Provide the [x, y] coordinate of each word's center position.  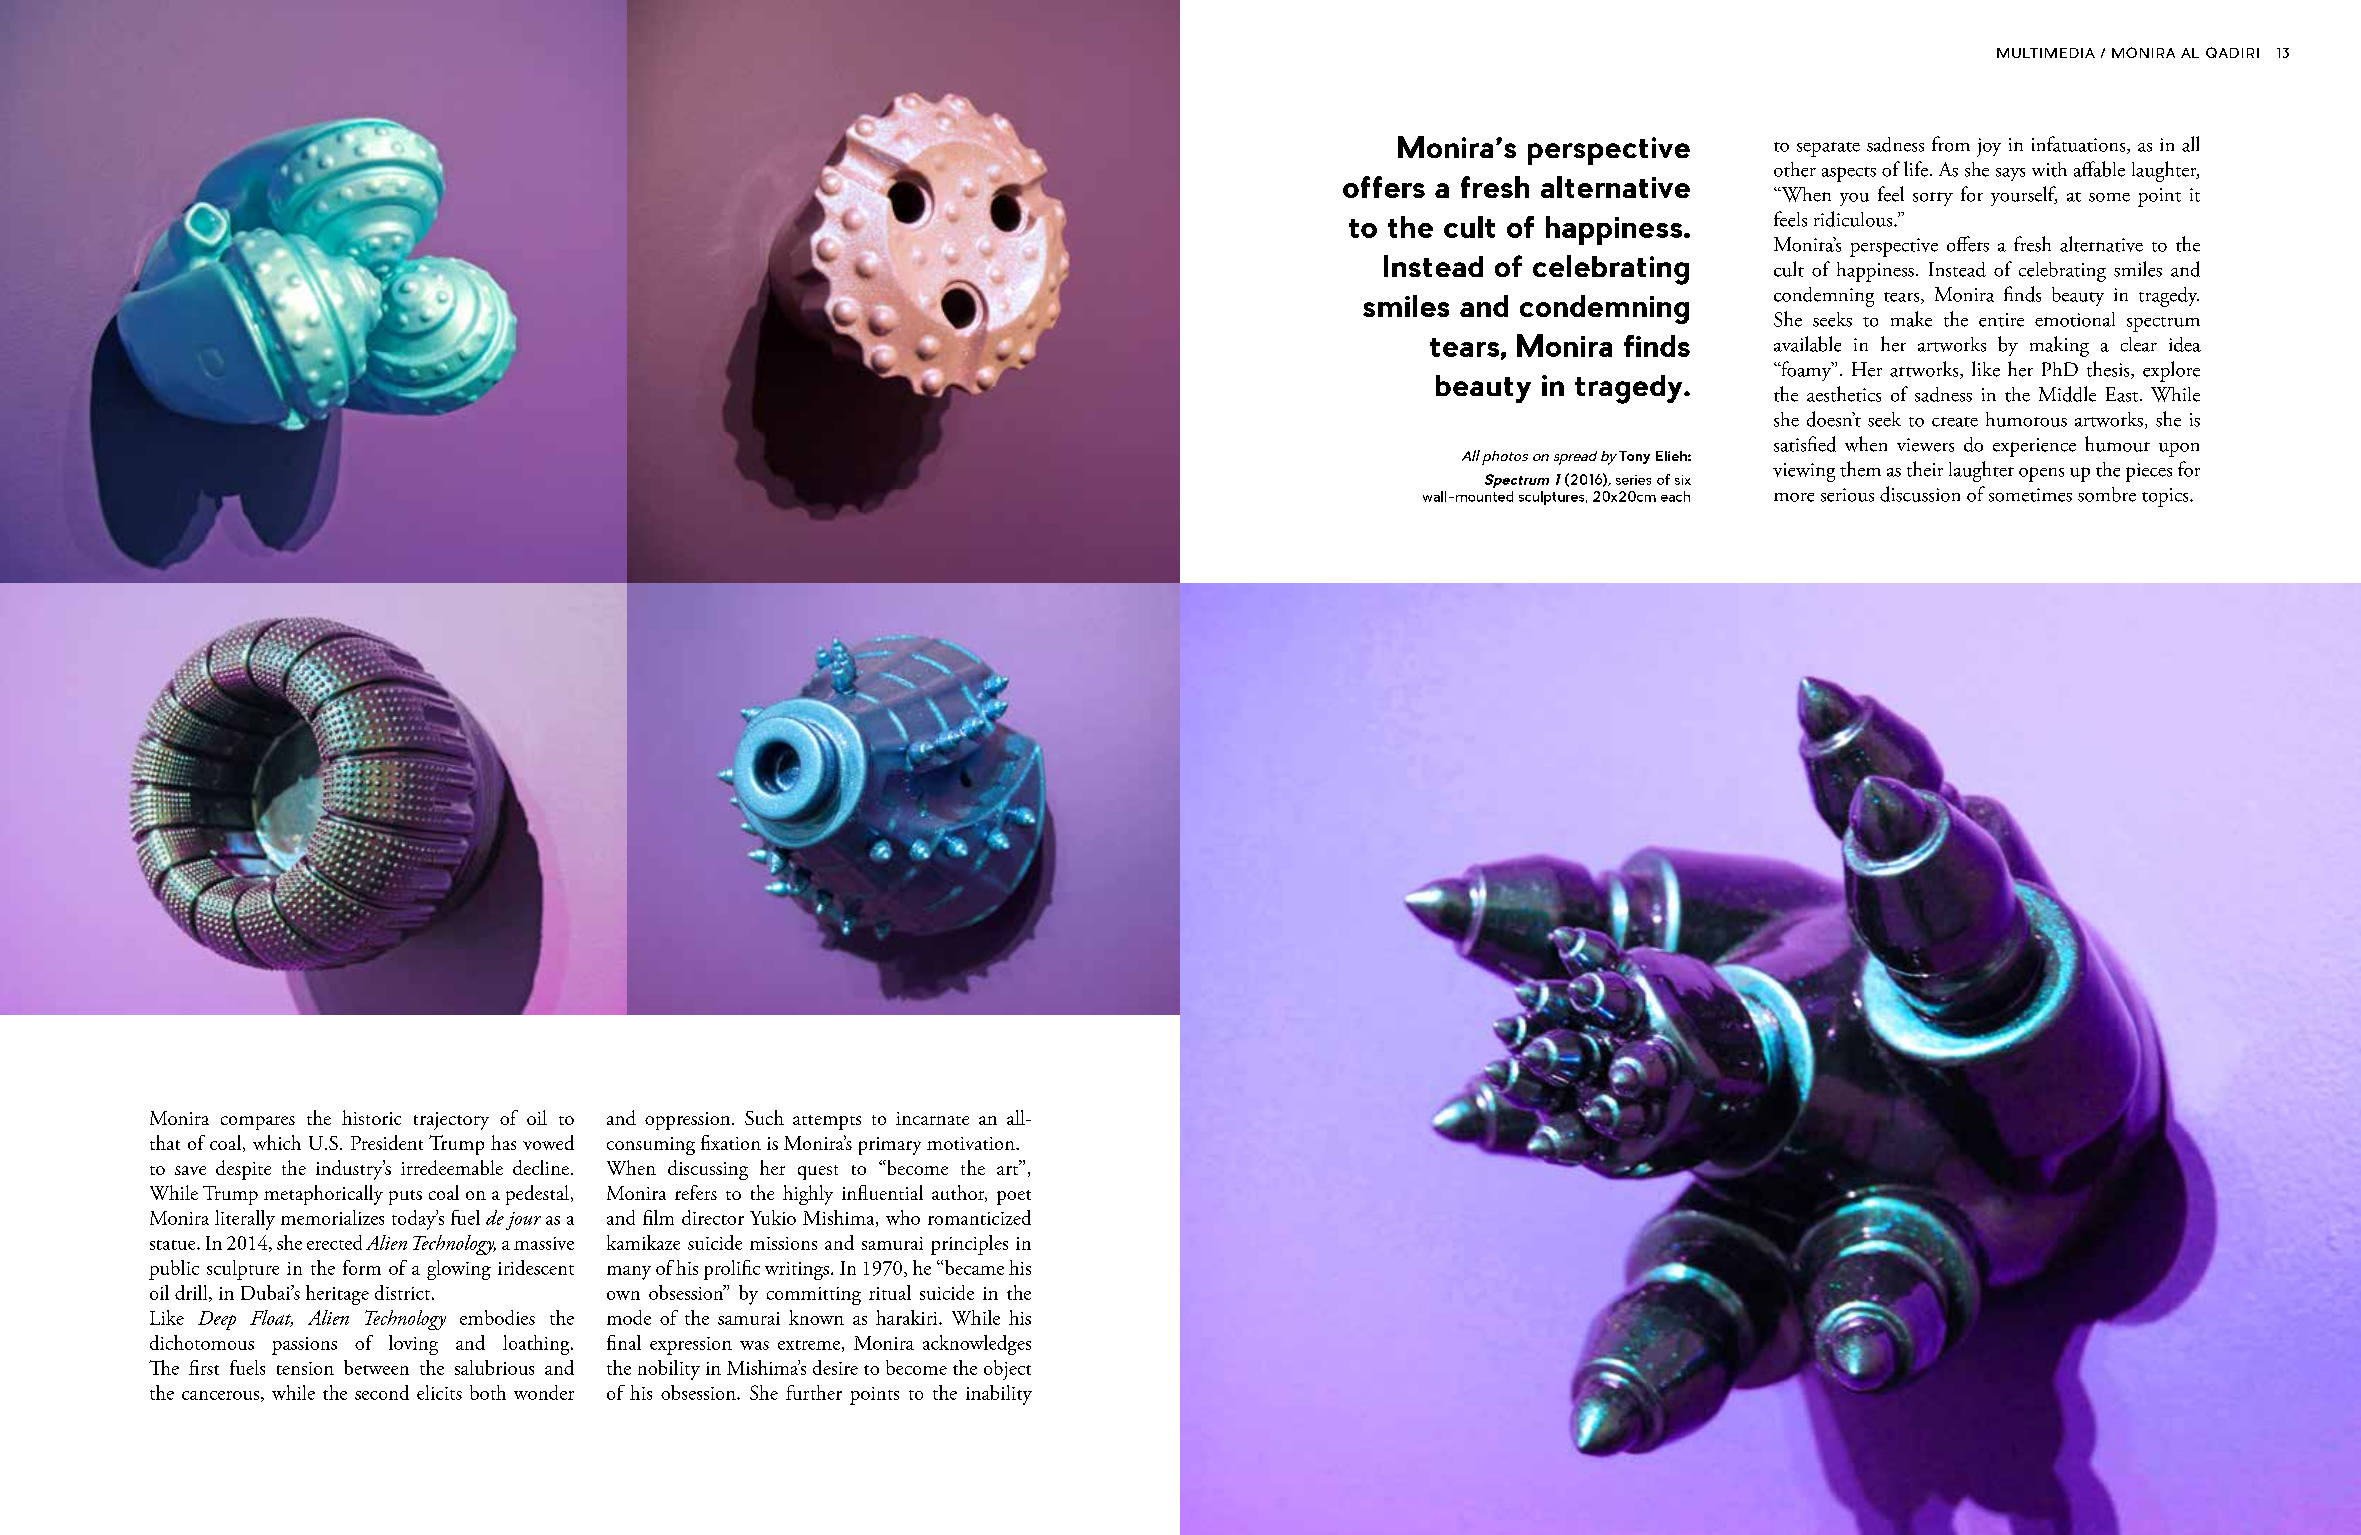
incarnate [932, 1118]
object [1007, 1370]
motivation [972, 1143]
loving [413, 1345]
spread [1575, 458]
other [1795, 169]
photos [1505, 458]
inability [999, 1395]
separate [1828, 149]
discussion [1920, 494]
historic [371, 1117]
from [1951, 144]
